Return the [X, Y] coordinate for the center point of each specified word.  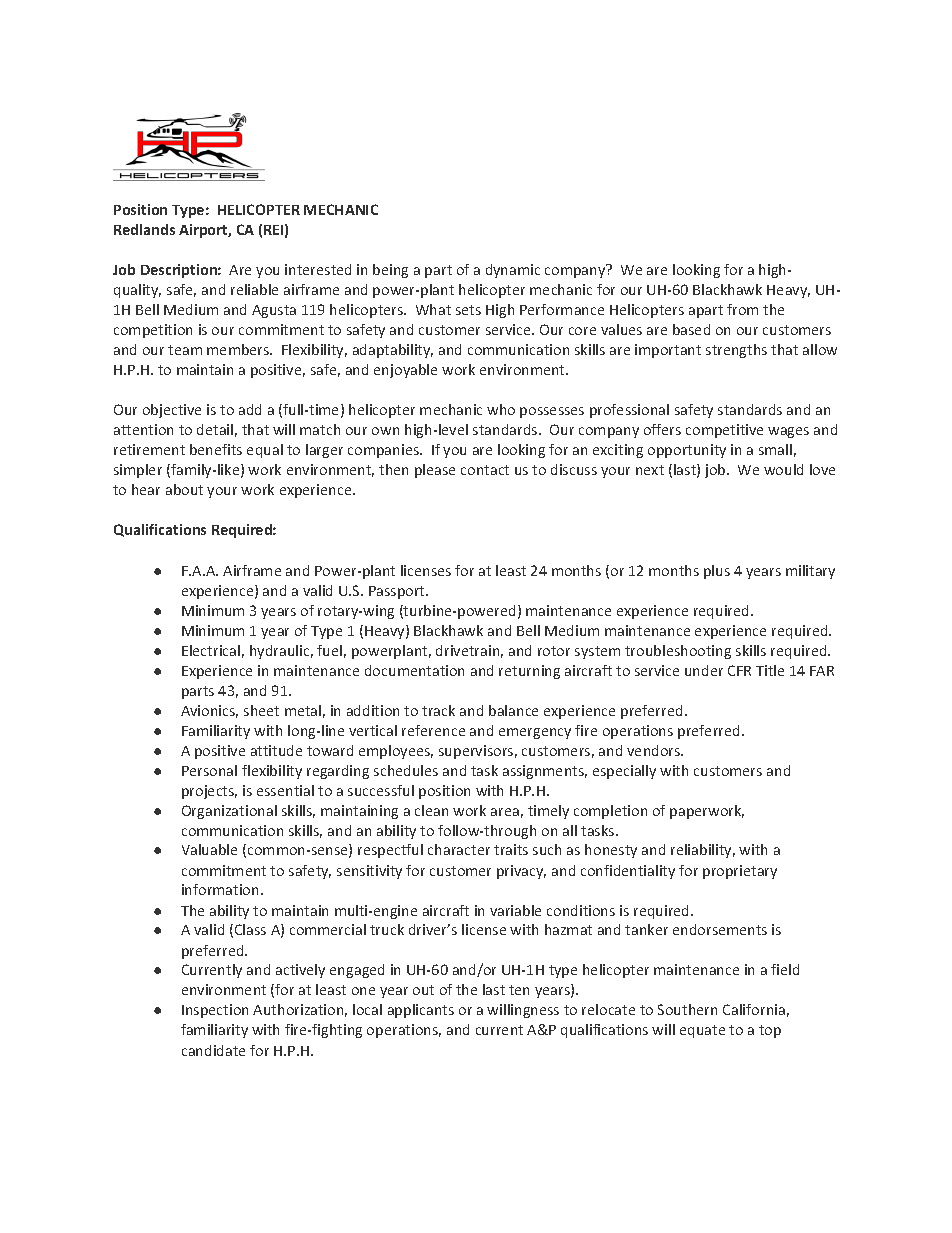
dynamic [513, 271]
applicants [421, 1011]
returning [529, 672]
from [742, 309]
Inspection [215, 1011]
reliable [254, 289]
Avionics [209, 711]
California [754, 1009]
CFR [739, 670]
